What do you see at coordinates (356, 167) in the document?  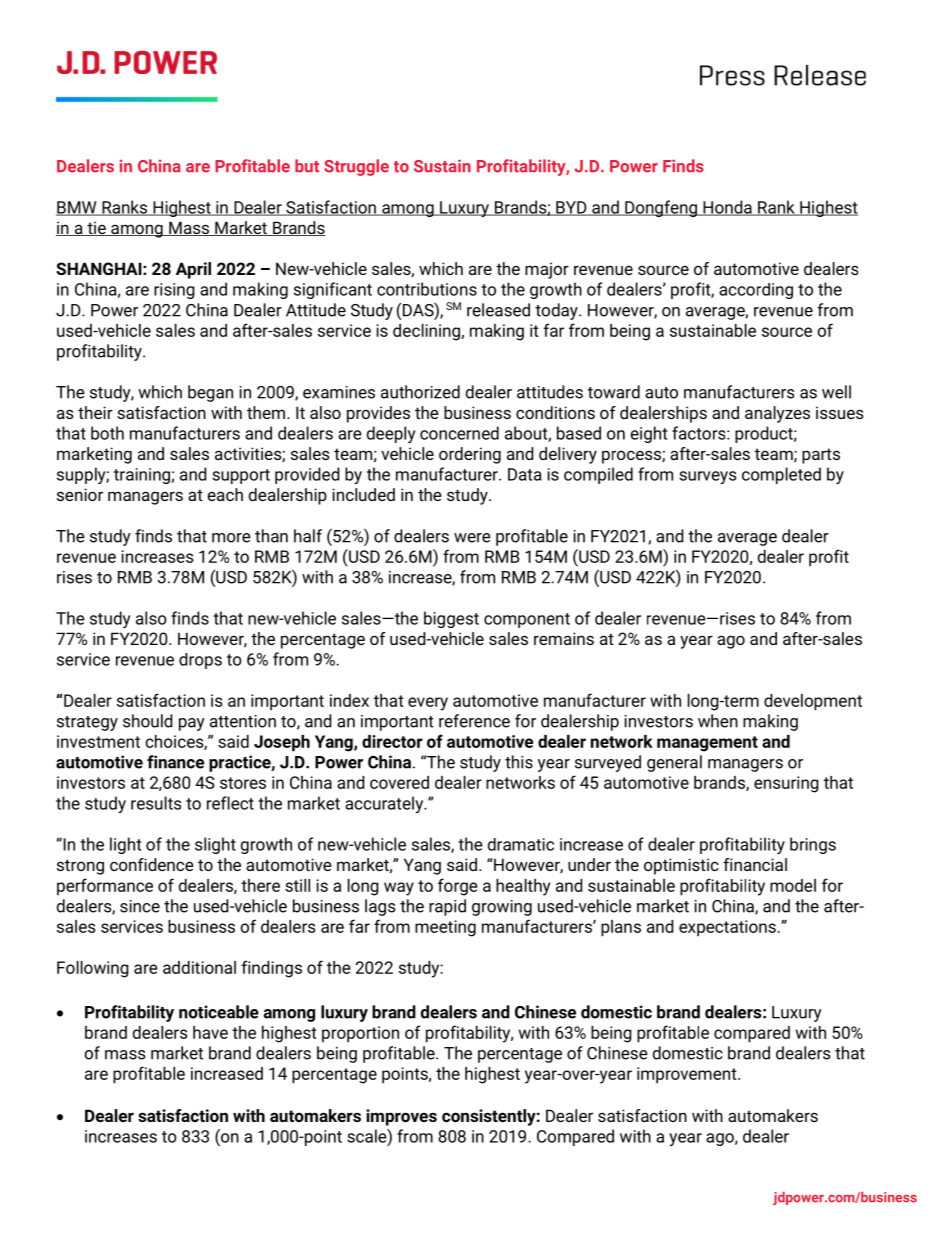 I see `Struggle` at bounding box center [356, 167].
